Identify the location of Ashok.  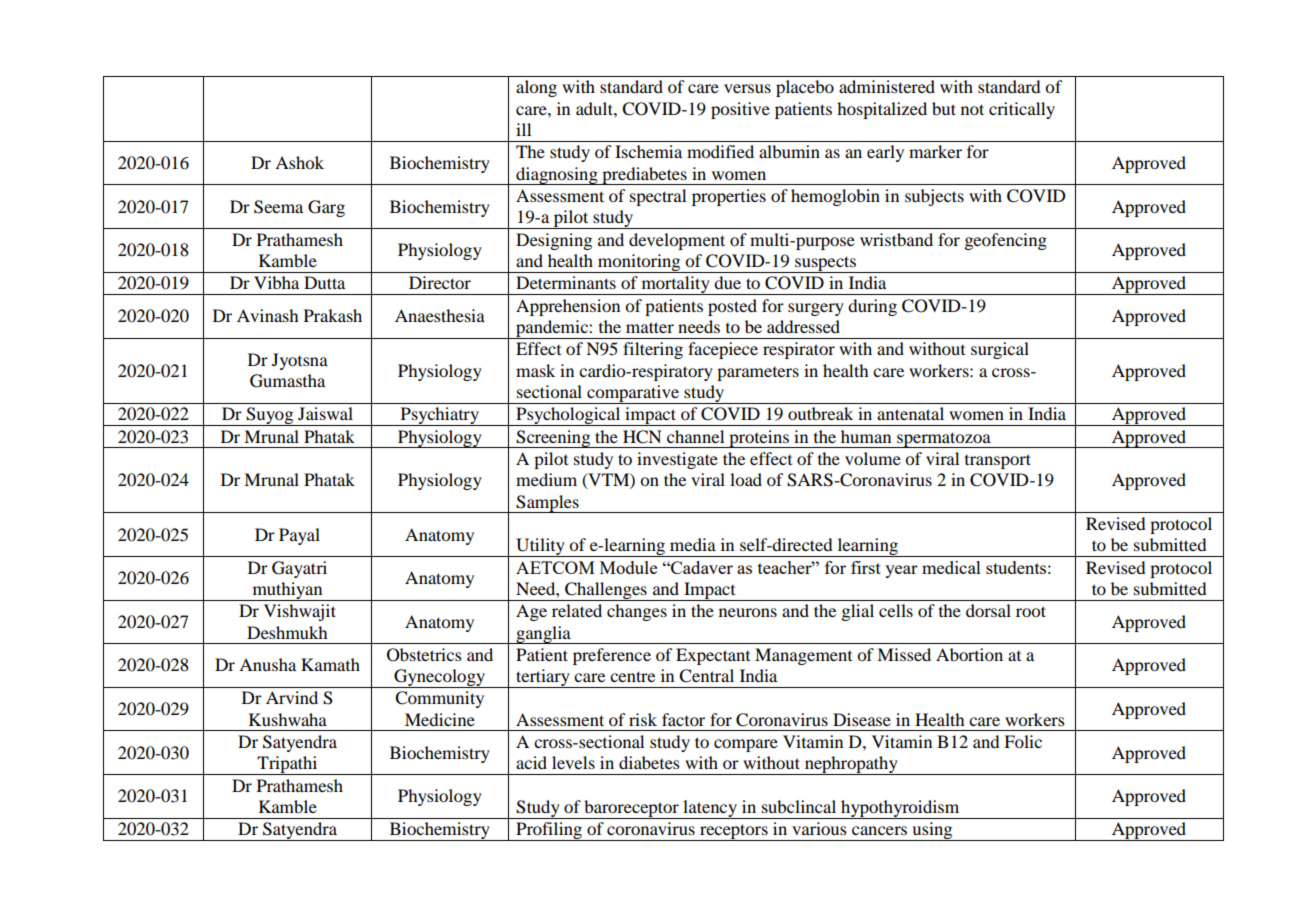
(299, 162).
